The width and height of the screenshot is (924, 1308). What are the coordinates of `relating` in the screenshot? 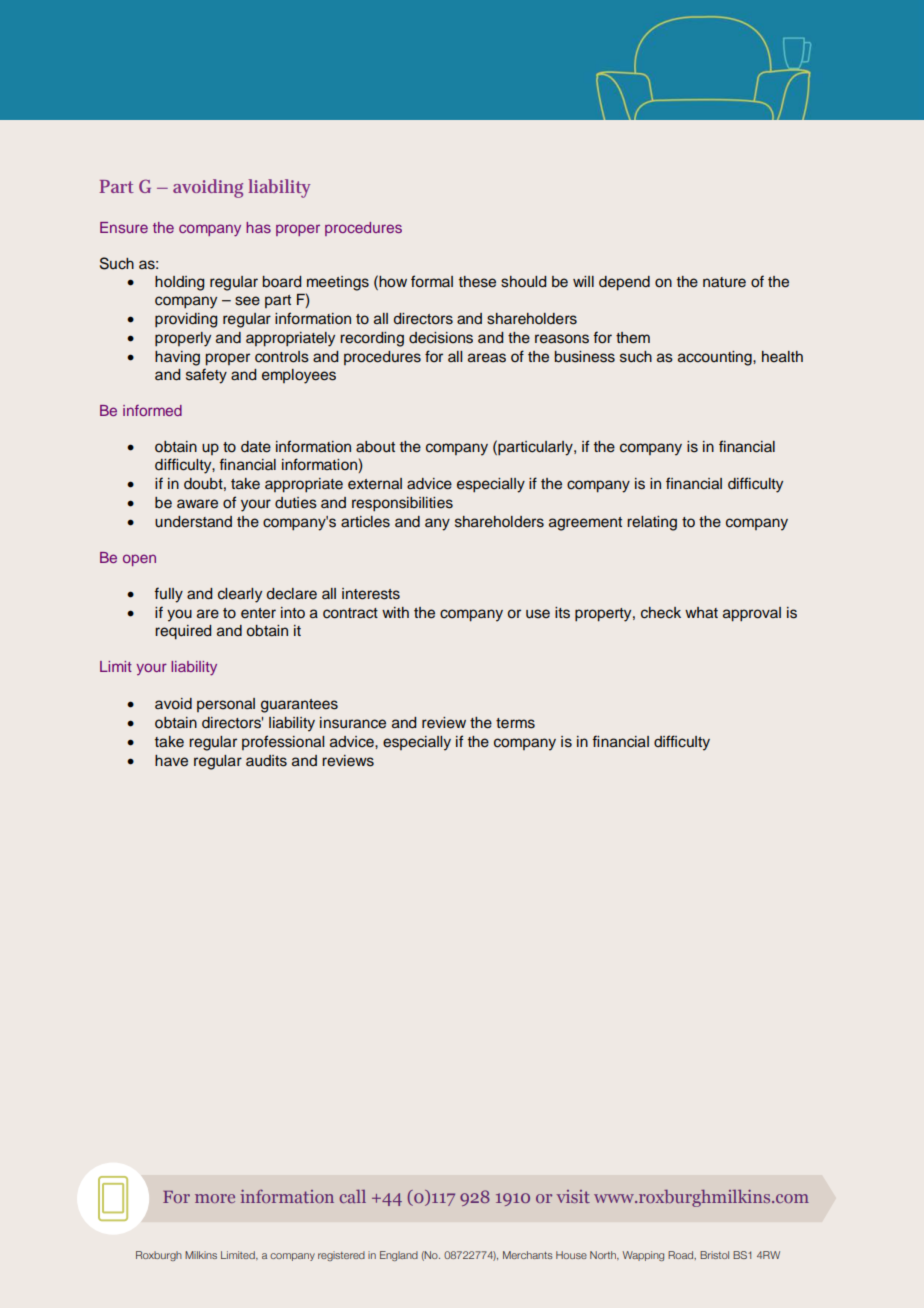 It's located at (652, 523).
